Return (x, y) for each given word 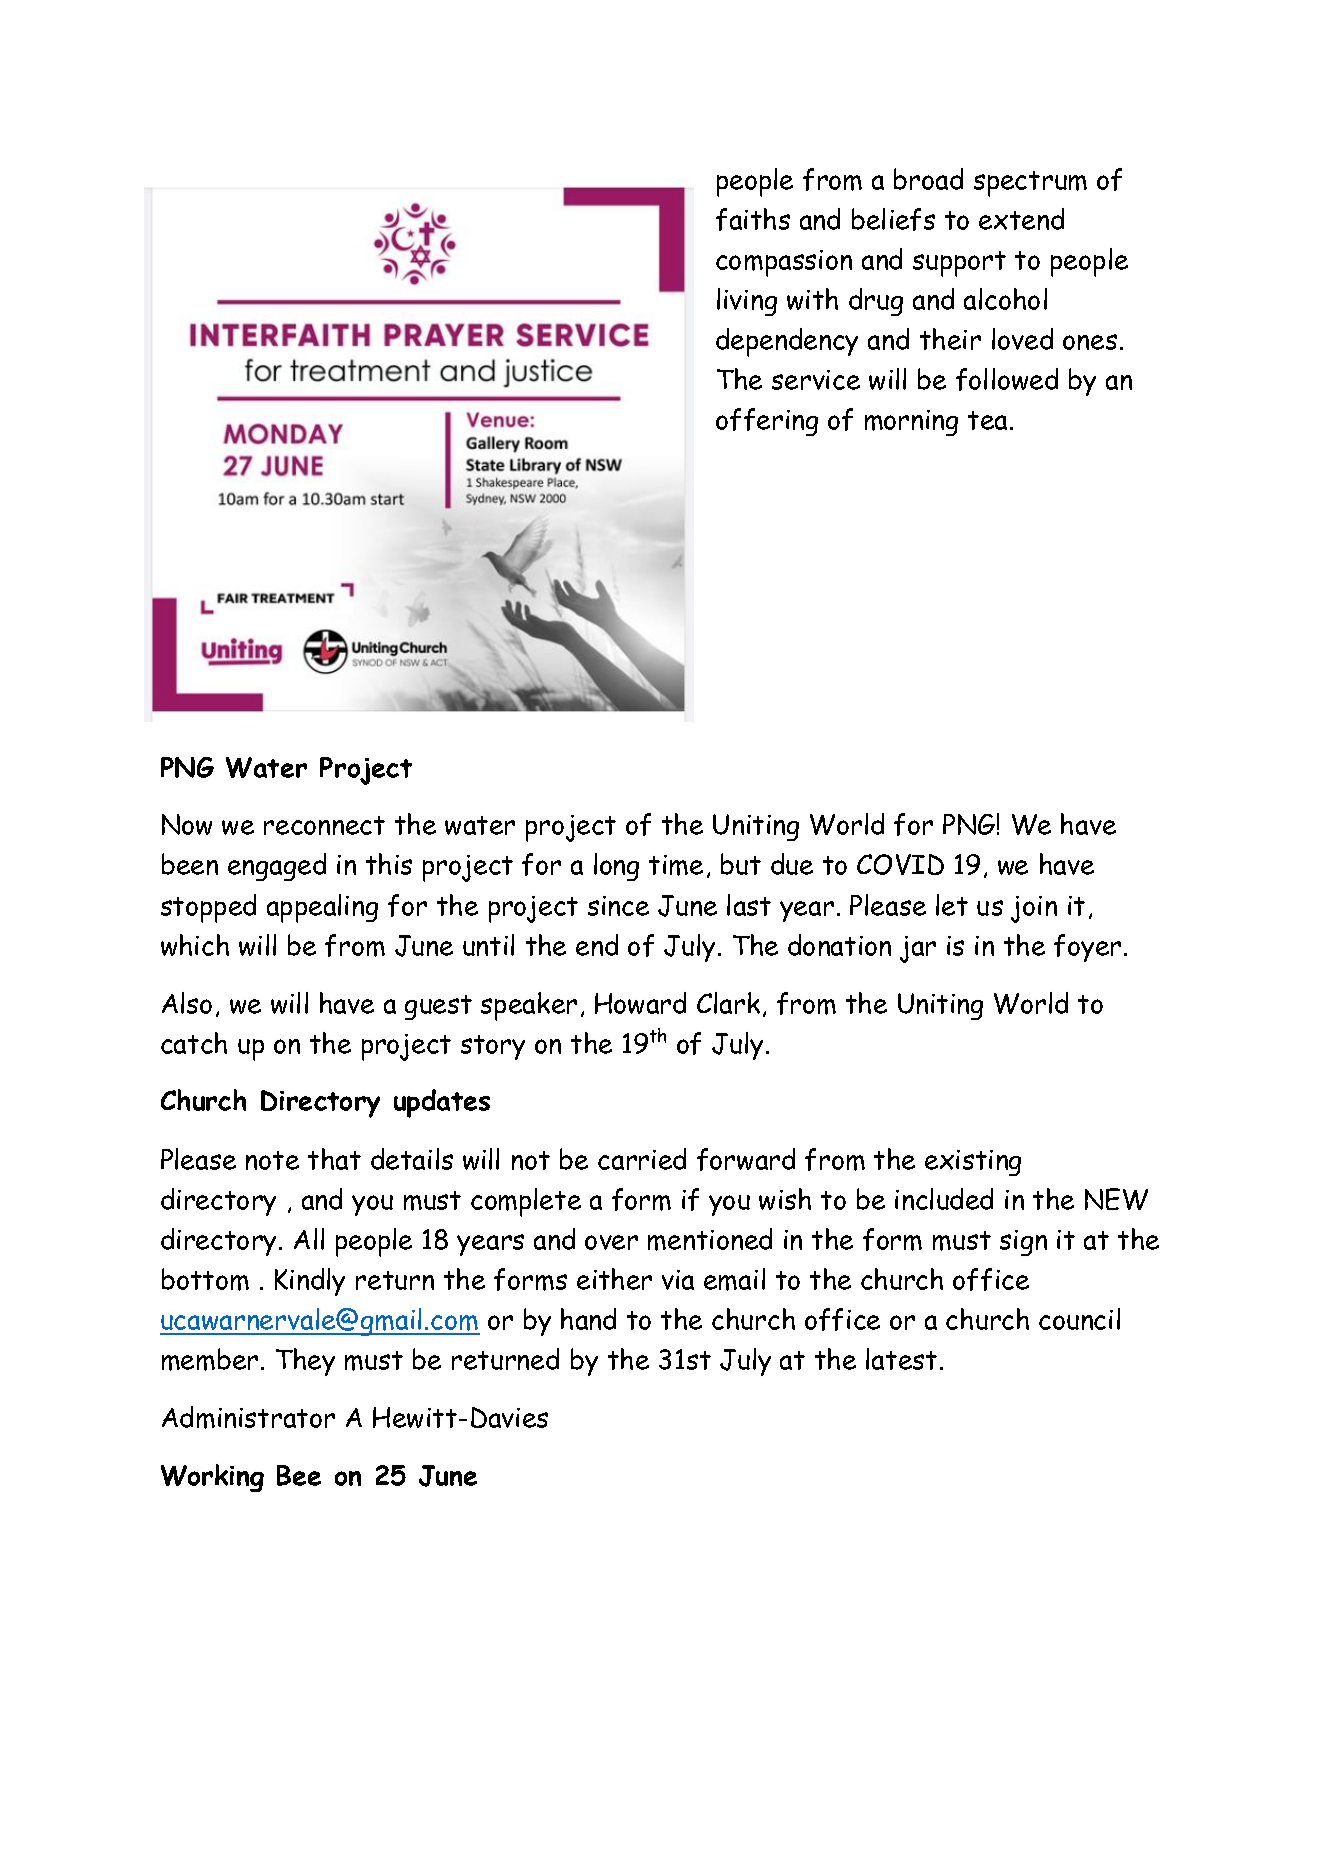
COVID (900, 864)
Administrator (248, 1417)
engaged (277, 867)
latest (901, 1359)
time (676, 865)
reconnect (324, 825)
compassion (784, 263)
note (272, 1160)
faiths (753, 219)
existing (973, 1163)
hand (588, 1319)
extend (1021, 219)
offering (767, 422)
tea (989, 420)
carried (642, 1159)
